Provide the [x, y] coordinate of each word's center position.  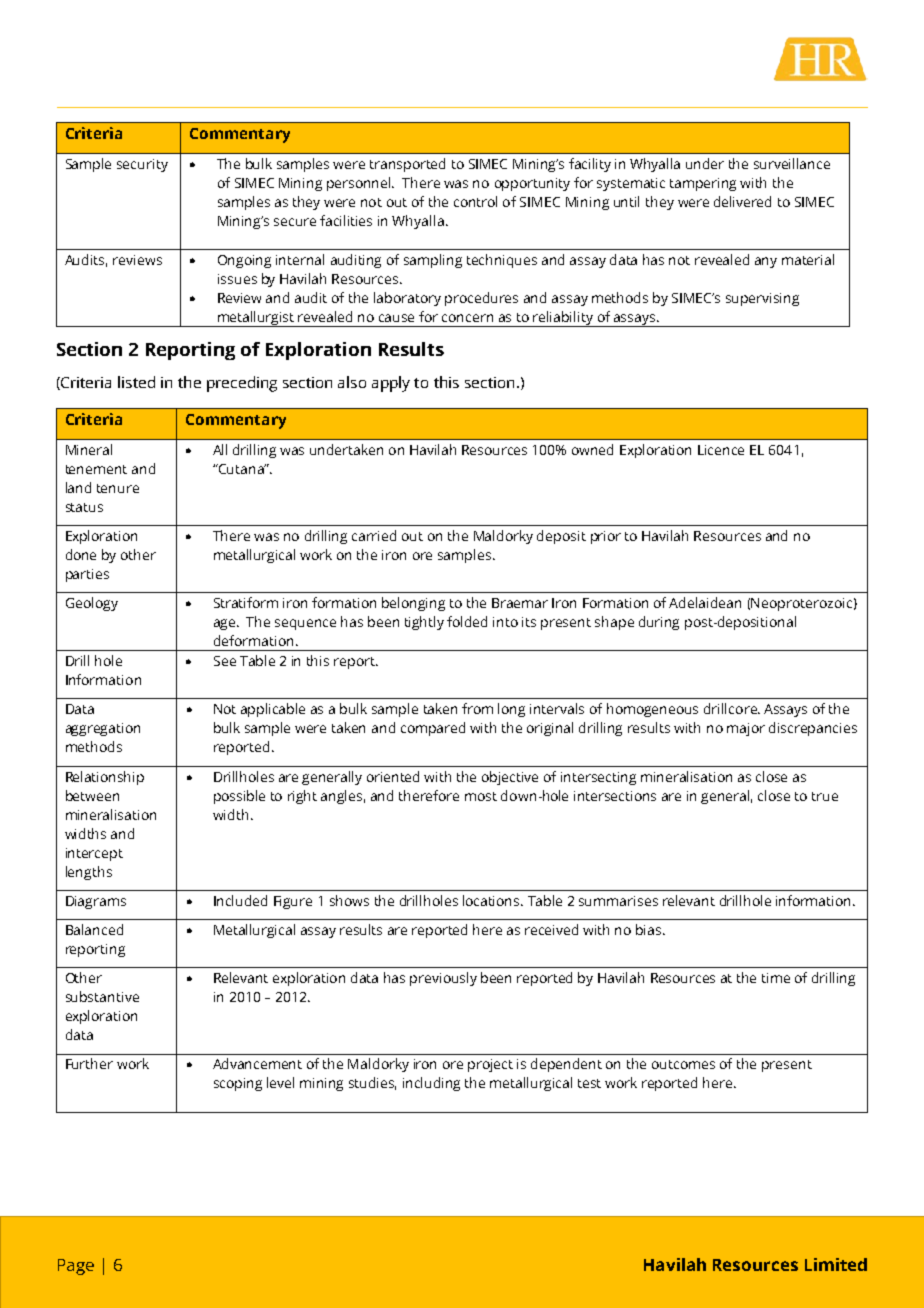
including [431, 1084]
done [81, 554]
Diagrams [96, 902]
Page [76, 1267]
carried [374, 535]
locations [492, 900]
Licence [721, 450]
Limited [836, 1264]
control [475, 201]
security [142, 165]
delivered [742, 201]
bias [650, 929]
